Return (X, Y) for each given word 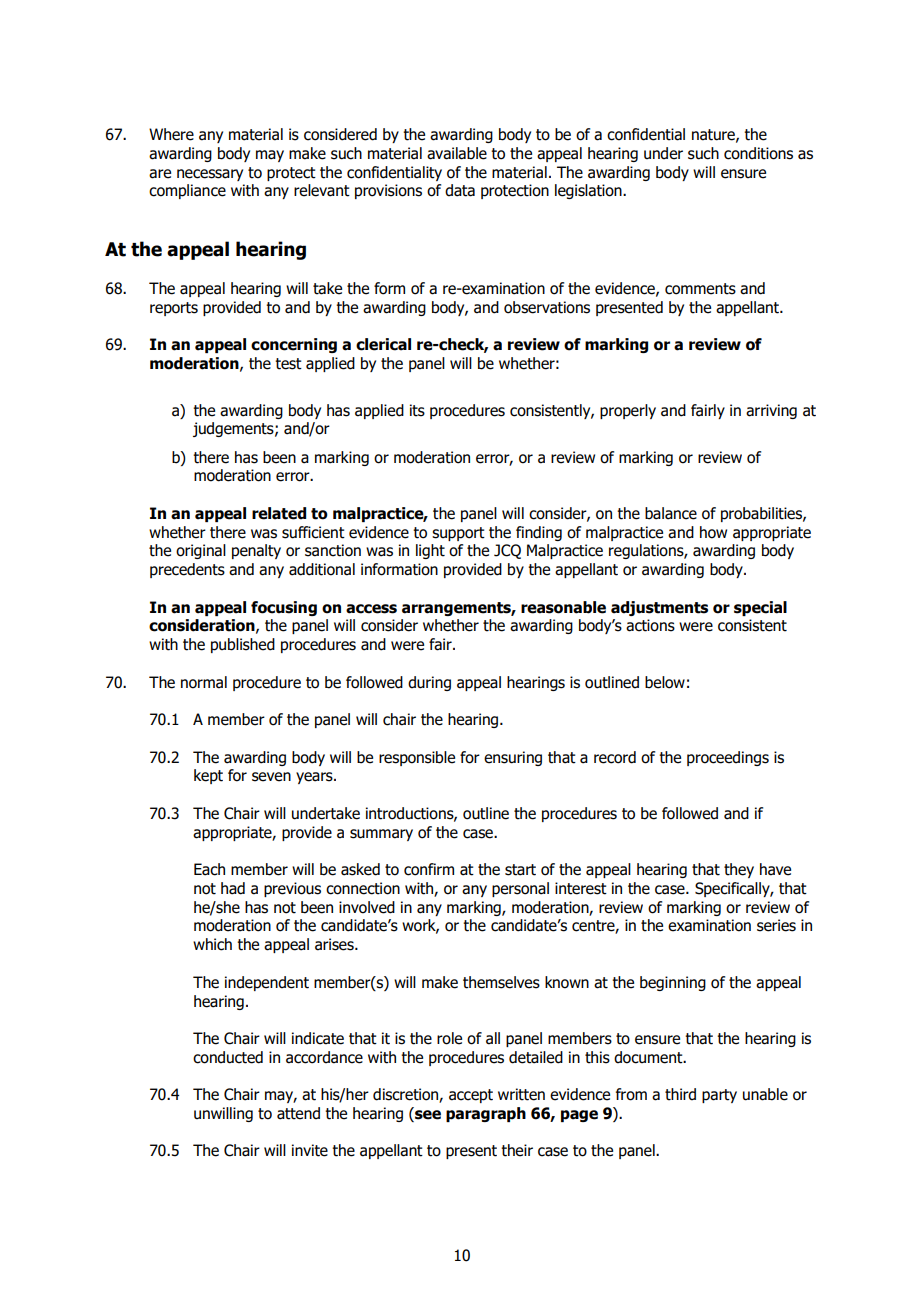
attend (298, 1113)
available (457, 153)
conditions (758, 153)
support (458, 534)
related (279, 513)
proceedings (728, 758)
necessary (210, 175)
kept (208, 776)
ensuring (513, 758)
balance (671, 513)
